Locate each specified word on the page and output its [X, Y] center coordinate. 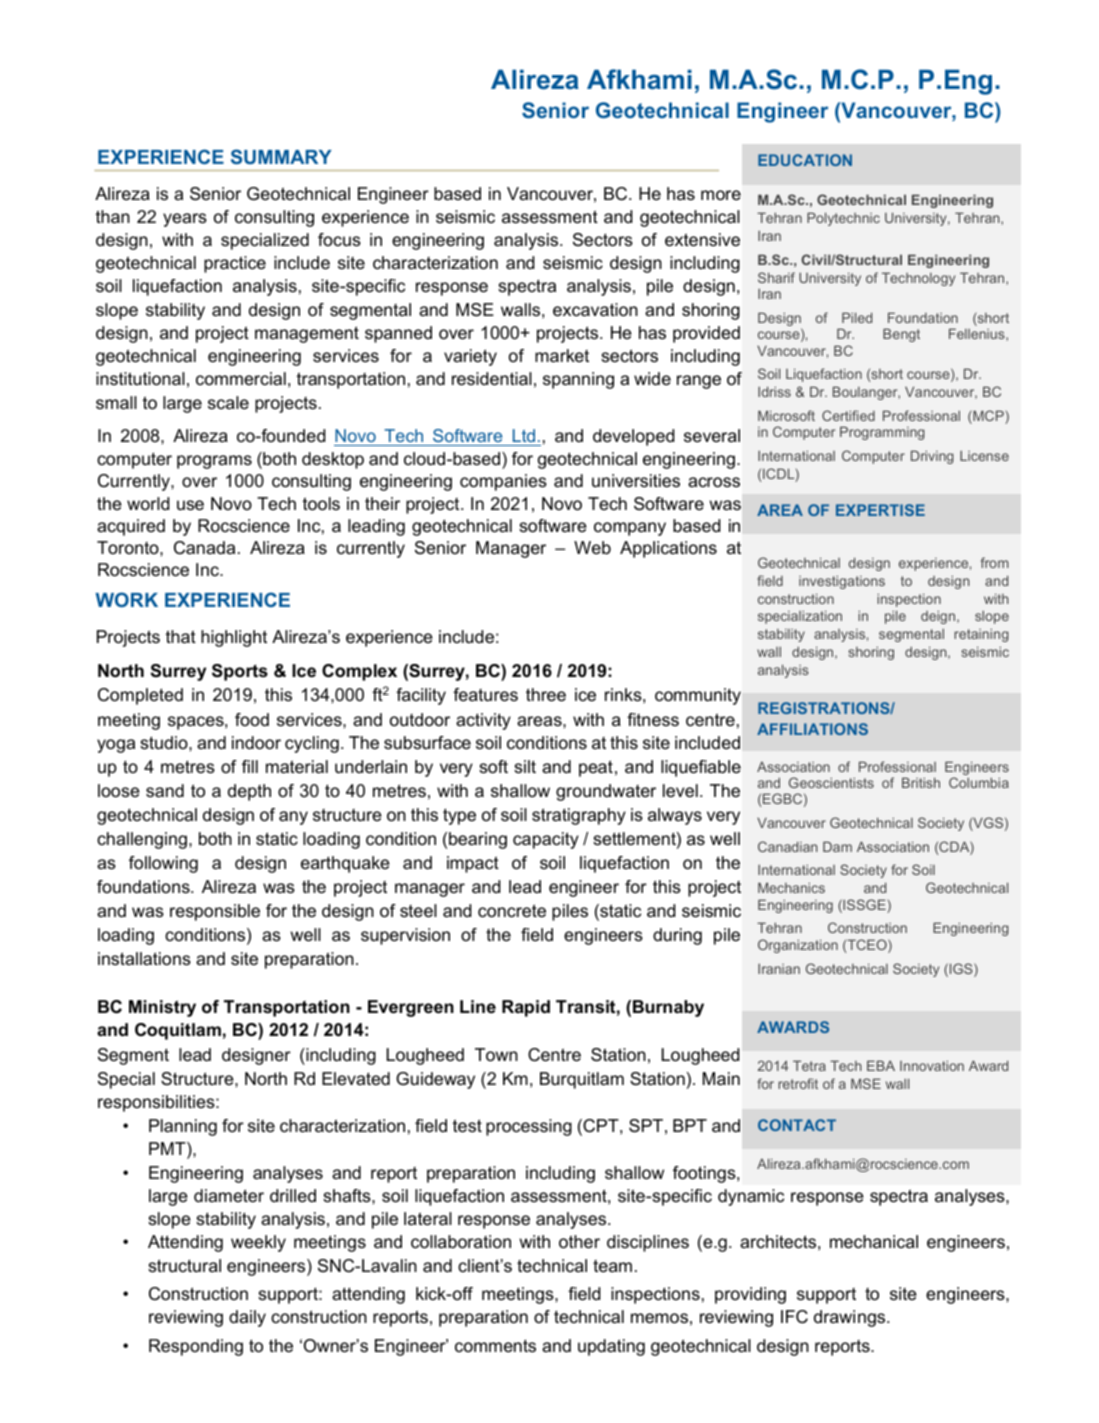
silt [525, 767]
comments [495, 1346]
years [185, 220]
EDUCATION [805, 160]
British [921, 782]
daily [247, 1318]
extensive [702, 240]
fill [250, 766]
